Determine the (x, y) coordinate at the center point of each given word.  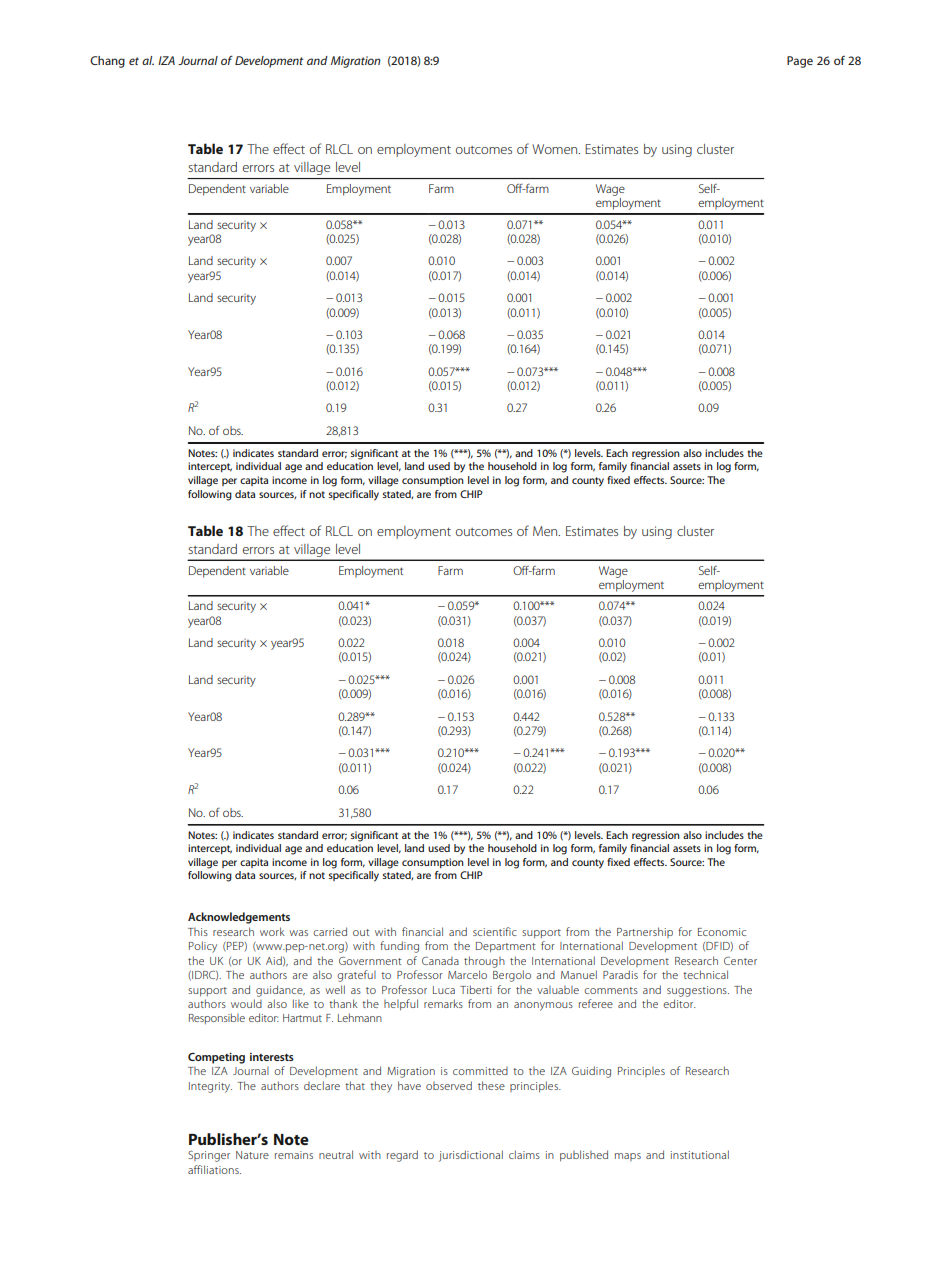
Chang (107, 62)
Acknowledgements (239, 918)
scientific (495, 931)
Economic (722, 932)
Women (556, 149)
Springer (209, 1156)
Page (800, 62)
